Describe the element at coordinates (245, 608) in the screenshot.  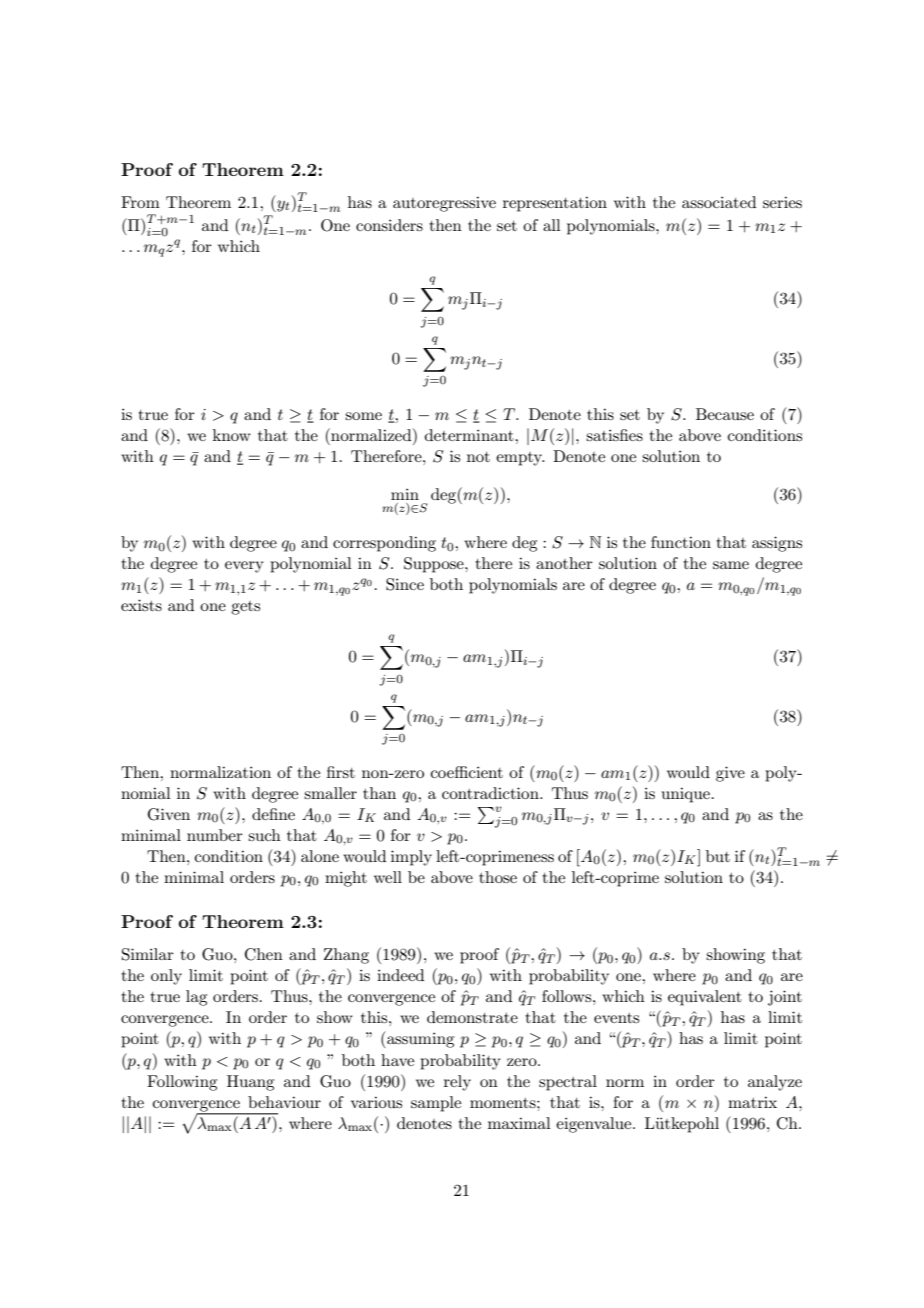
I see `gets` at that location.
